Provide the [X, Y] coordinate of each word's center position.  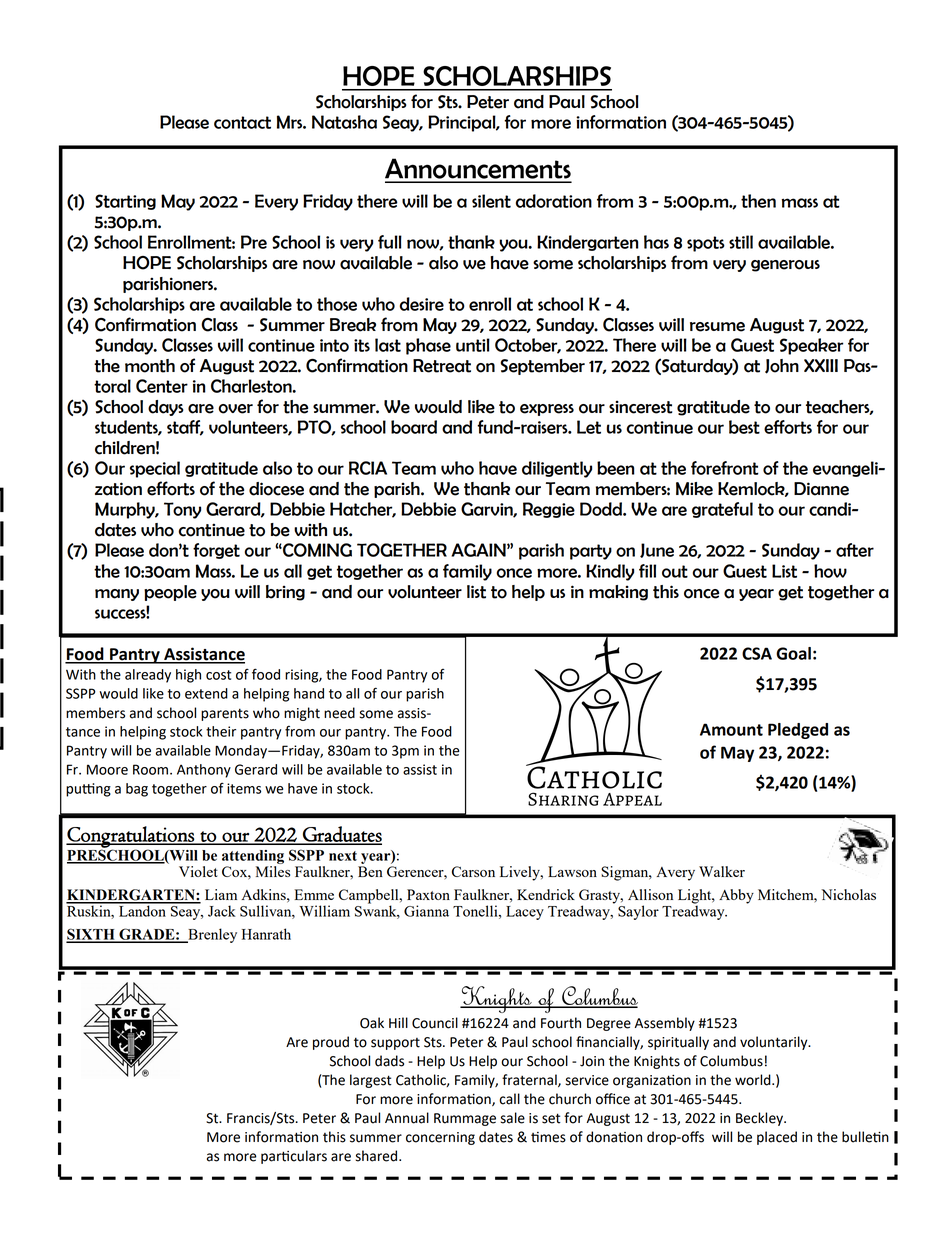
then [758, 201]
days [166, 408]
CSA [757, 653]
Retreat [442, 366]
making [618, 593]
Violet [198, 871]
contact [242, 122]
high [188, 676]
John [782, 366]
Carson [473, 871]
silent [491, 201]
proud [331, 1043]
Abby [736, 896]
